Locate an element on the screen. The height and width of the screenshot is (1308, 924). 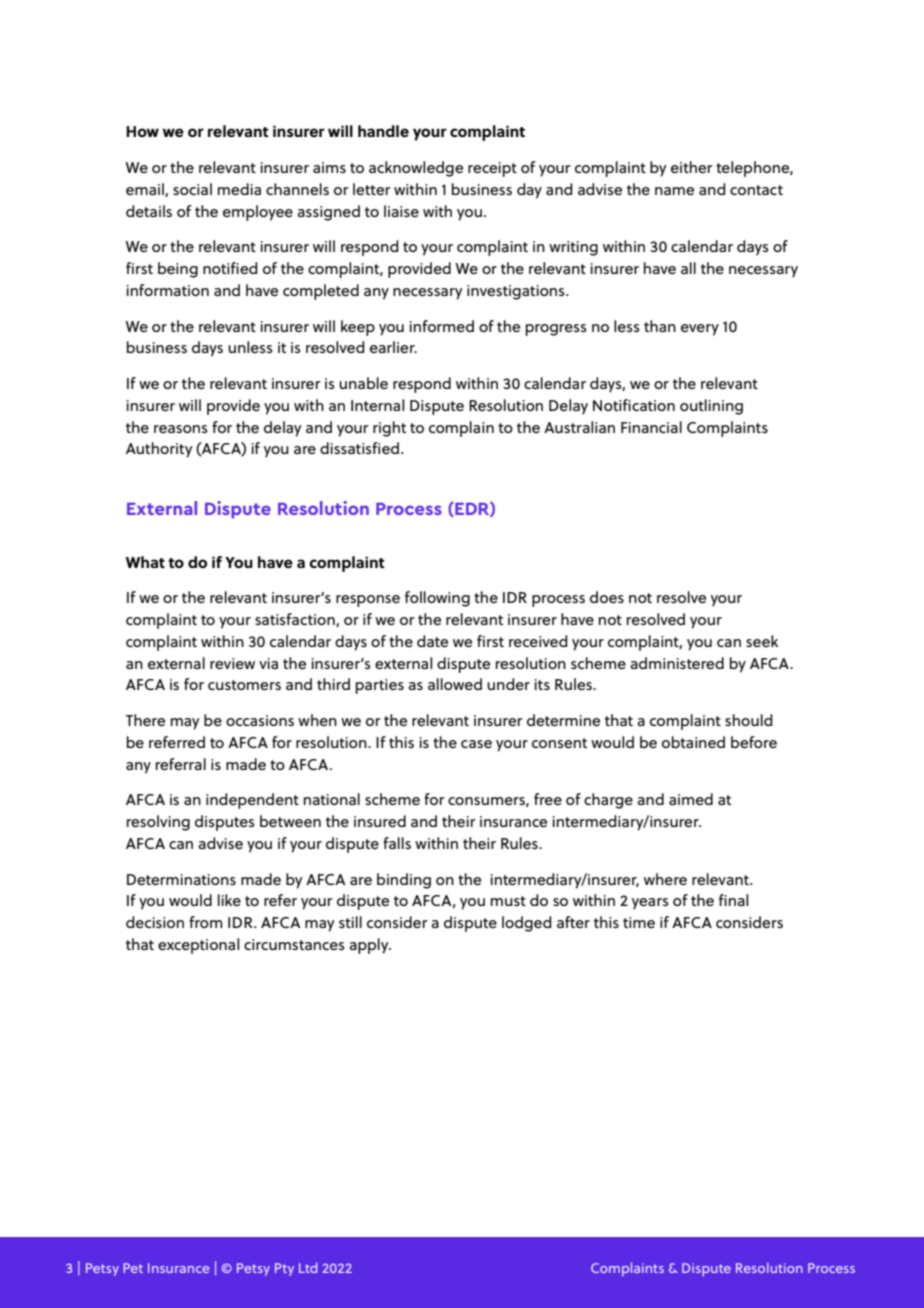
acknowledge is located at coordinates (416, 169).
